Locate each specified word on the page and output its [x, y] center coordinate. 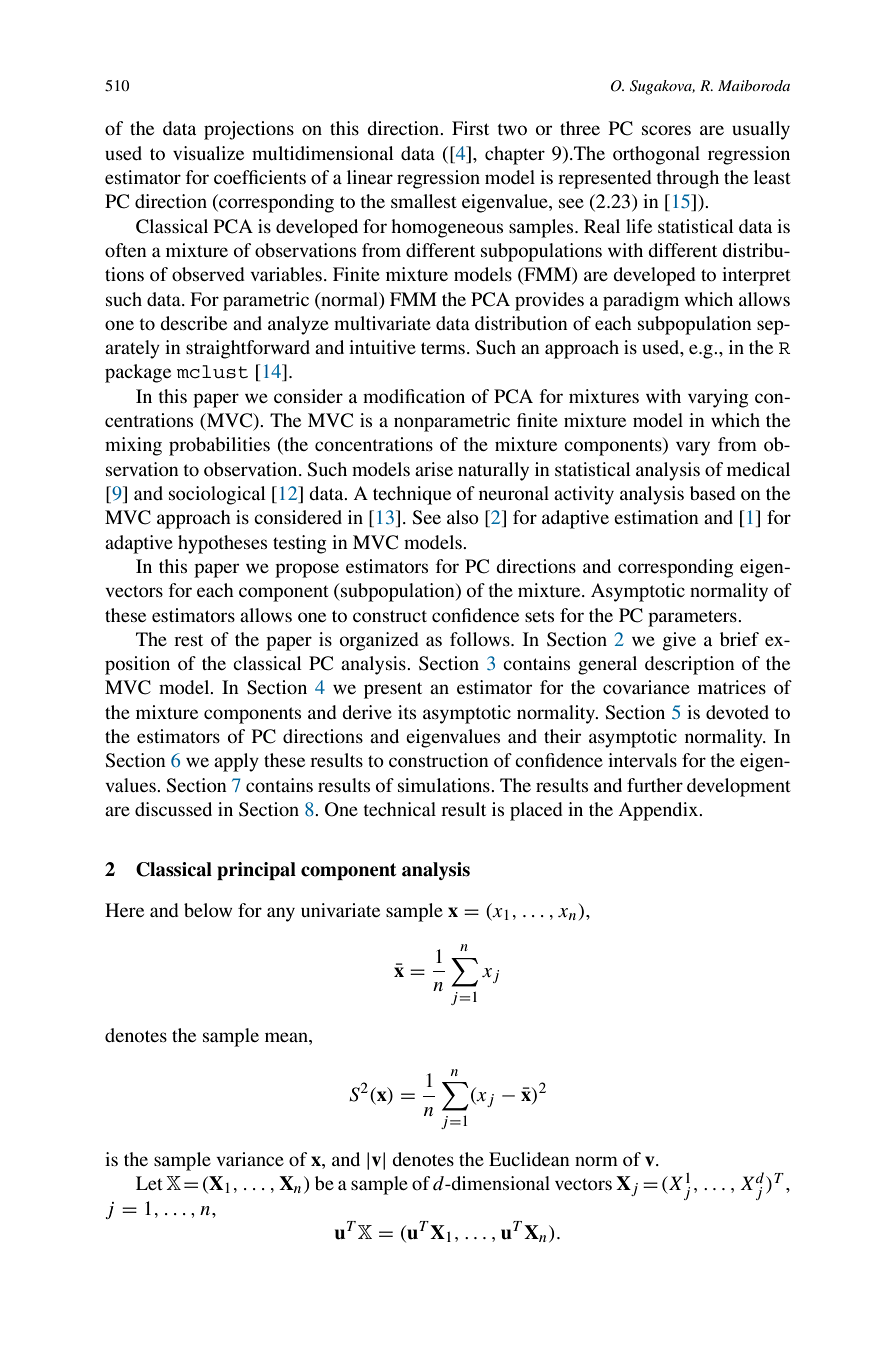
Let [149, 1183]
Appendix [659, 811]
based [713, 493]
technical [399, 809]
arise [434, 469]
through [687, 179]
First [470, 128]
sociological [217, 495]
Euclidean [529, 1159]
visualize [208, 153]
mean [287, 1037]
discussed [173, 809]
